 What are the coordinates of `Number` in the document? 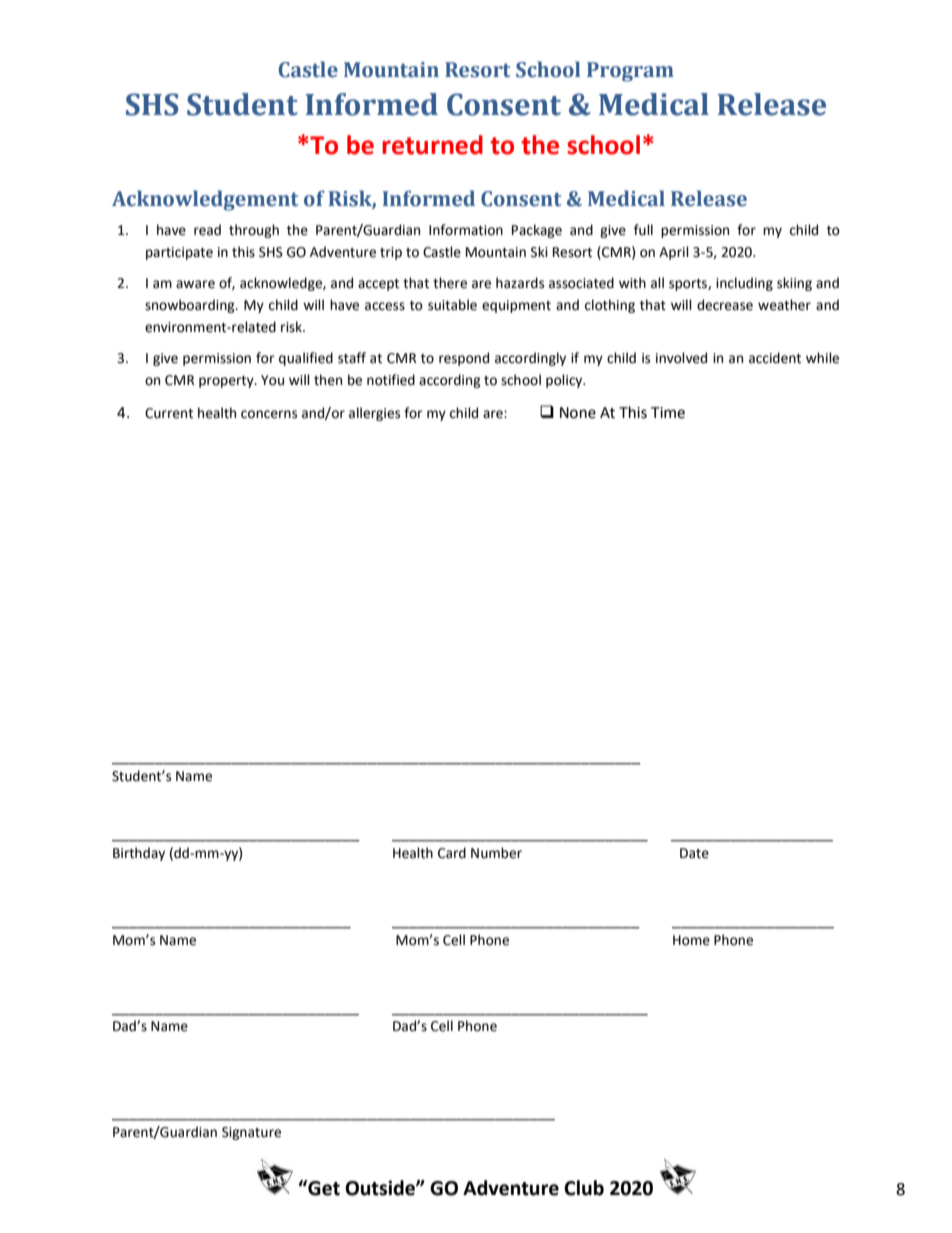 It's located at (496, 853).
